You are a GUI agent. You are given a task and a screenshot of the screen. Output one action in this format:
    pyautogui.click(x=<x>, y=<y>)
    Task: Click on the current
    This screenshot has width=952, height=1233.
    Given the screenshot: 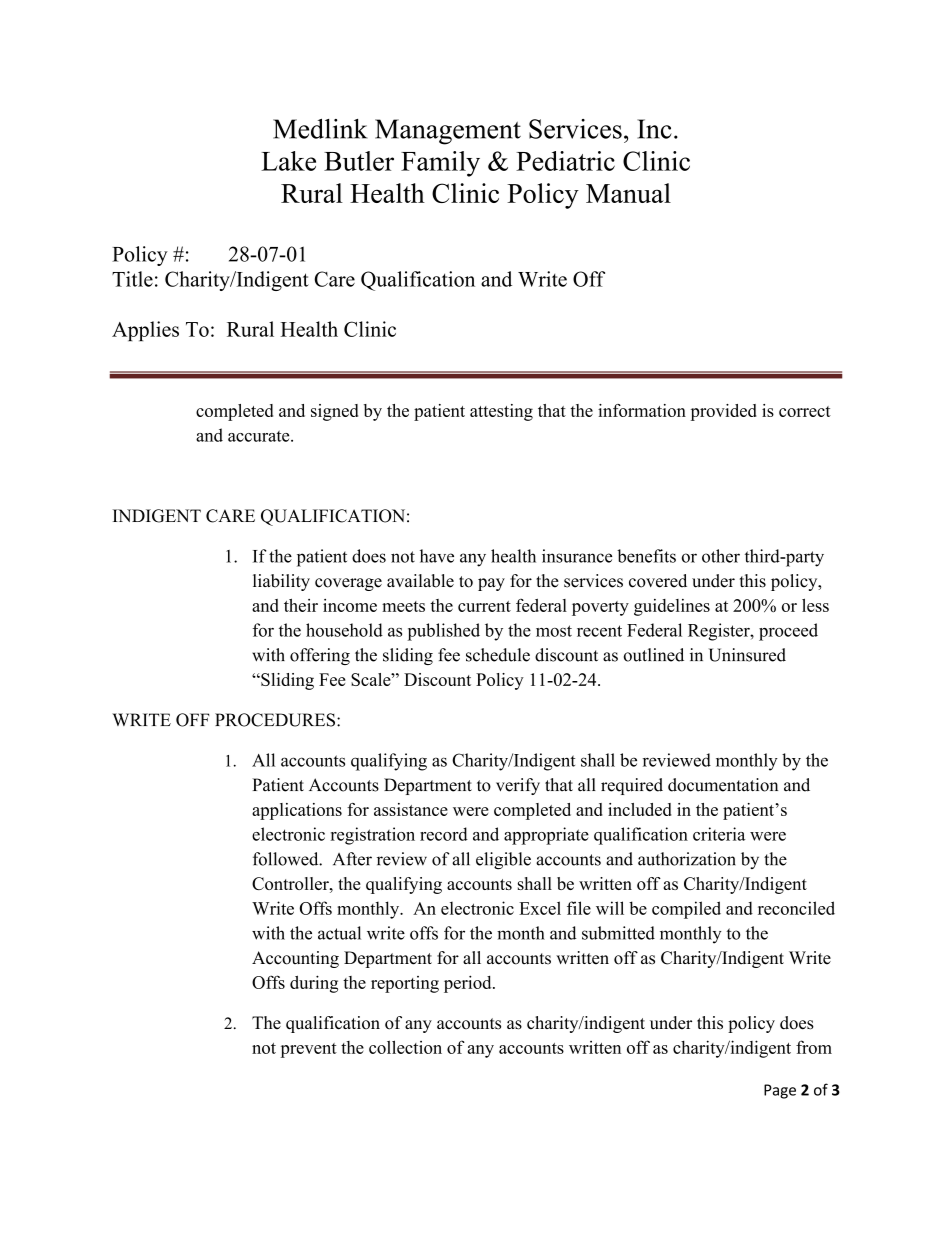 What is the action you would take?
    pyautogui.click(x=484, y=606)
